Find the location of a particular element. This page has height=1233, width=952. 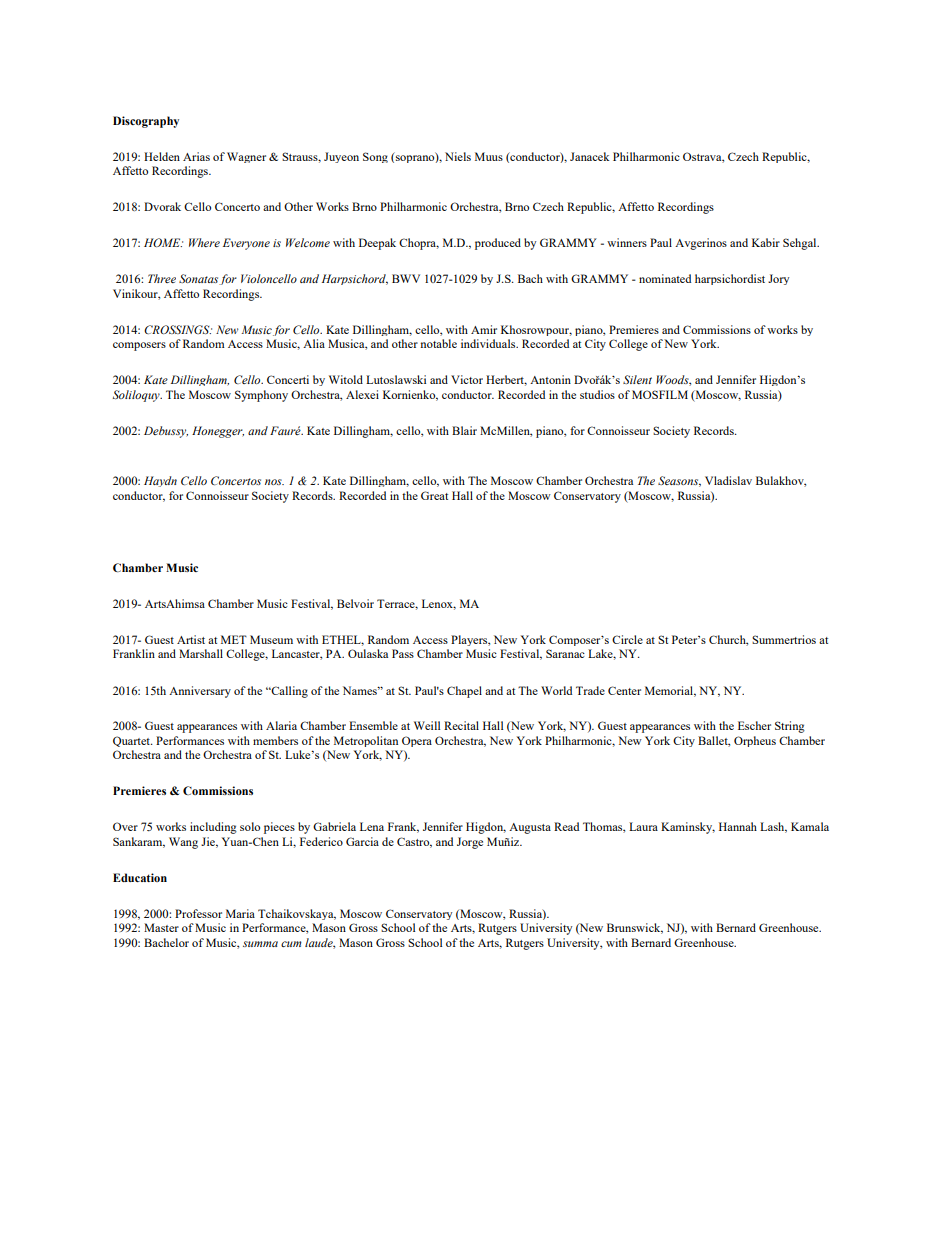

Amir is located at coordinates (484, 329).
